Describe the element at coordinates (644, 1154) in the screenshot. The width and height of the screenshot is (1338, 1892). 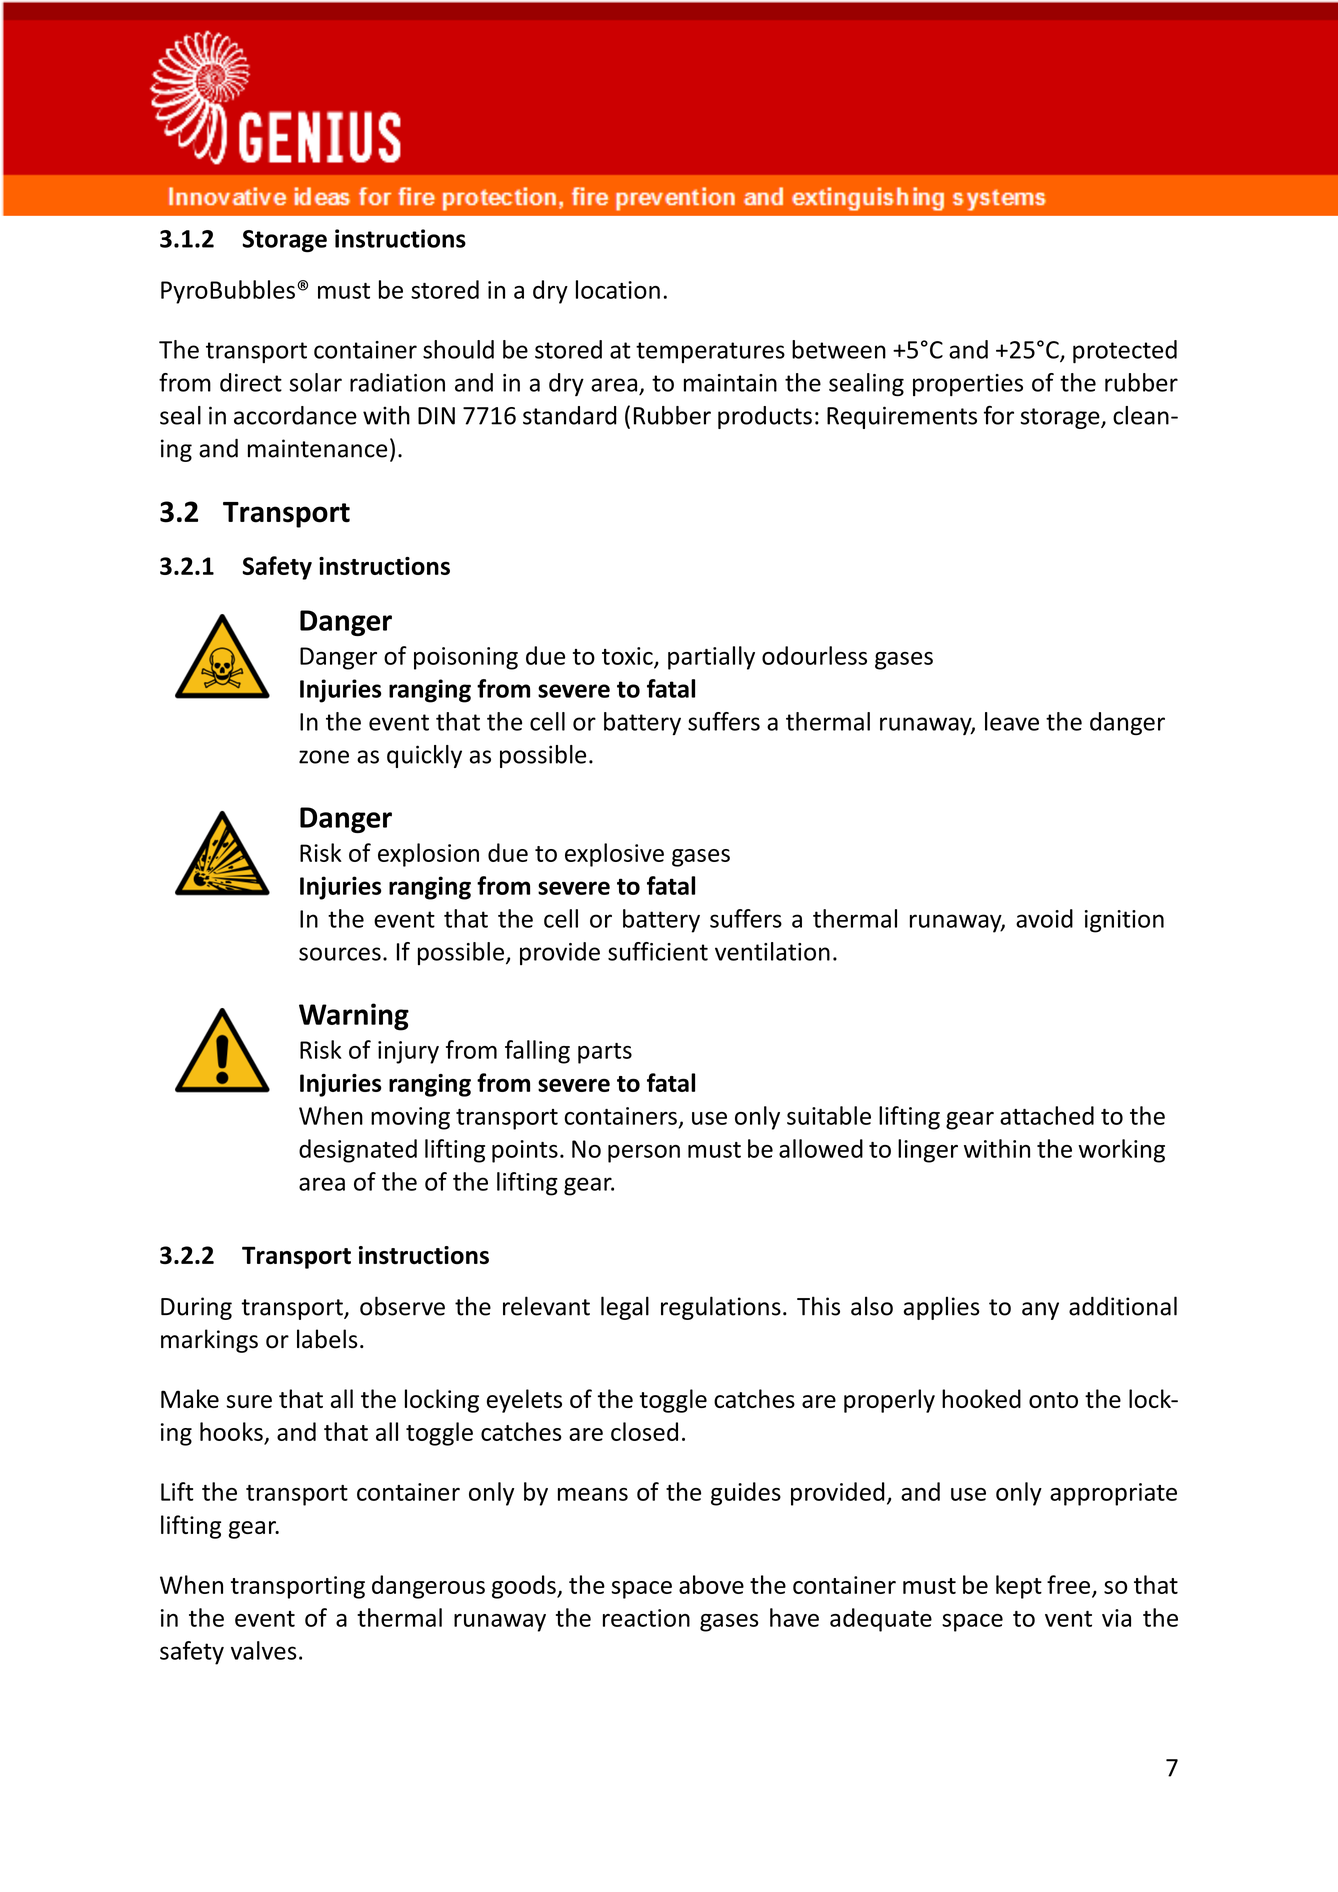
I see `person` at that location.
